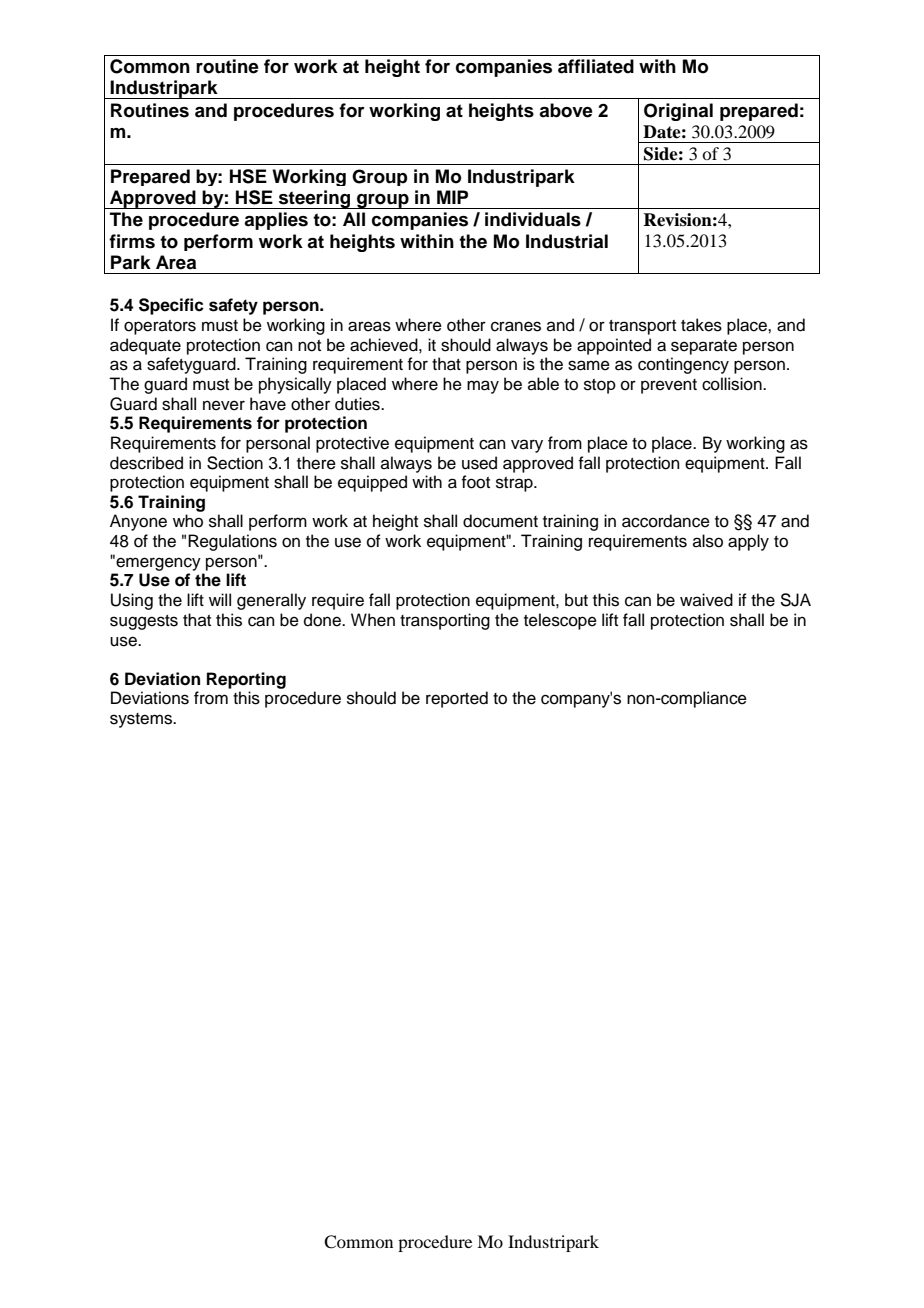  What do you see at coordinates (733, 384) in the document?
I see `collision` at bounding box center [733, 384].
